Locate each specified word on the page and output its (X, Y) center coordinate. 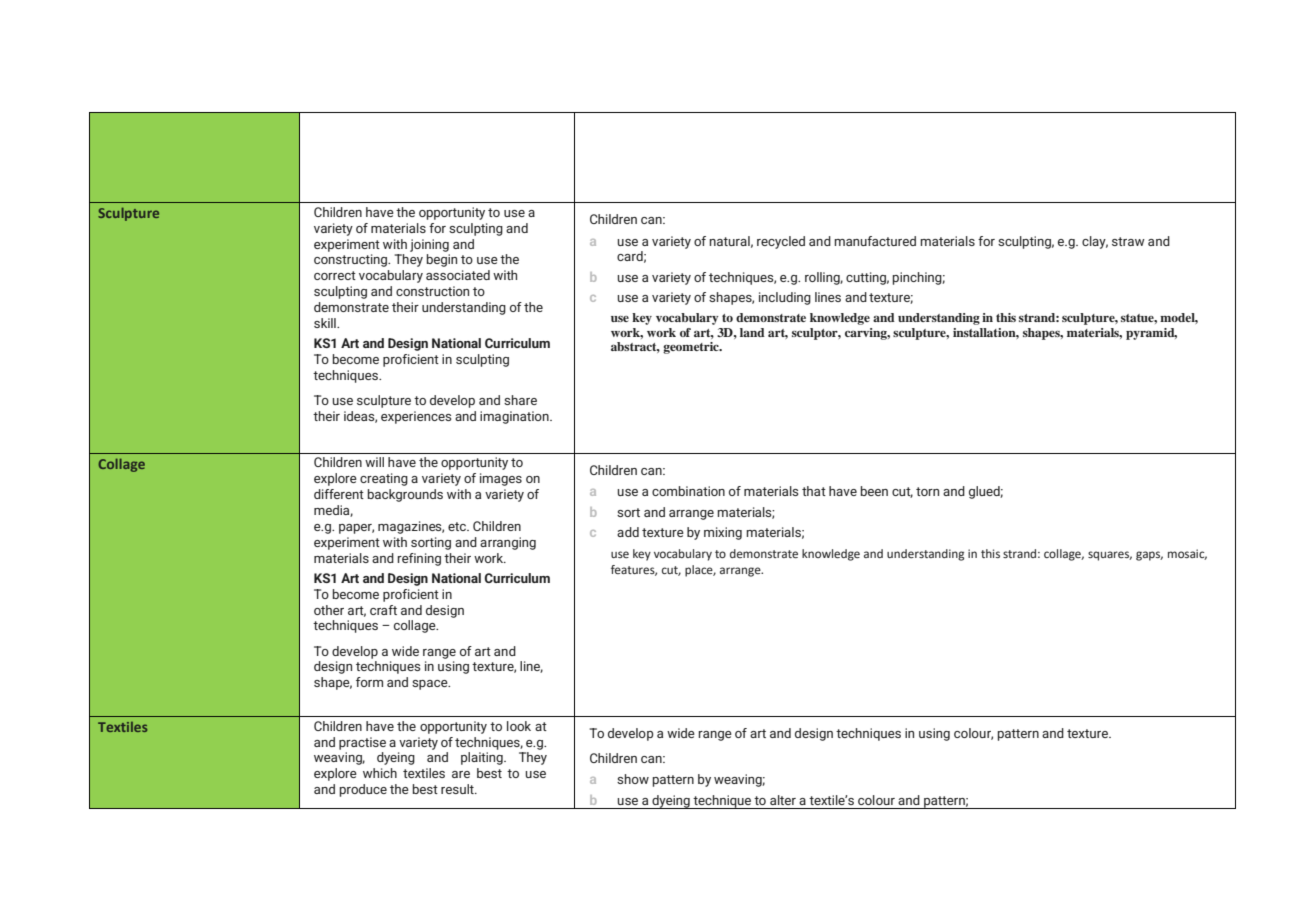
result (458, 789)
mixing (723, 533)
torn (927, 491)
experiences (416, 417)
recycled (781, 242)
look (519, 726)
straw (1128, 241)
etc (458, 526)
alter (783, 800)
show (633, 779)
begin (441, 260)
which (380, 773)
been (874, 491)
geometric (692, 348)
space (431, 685)
